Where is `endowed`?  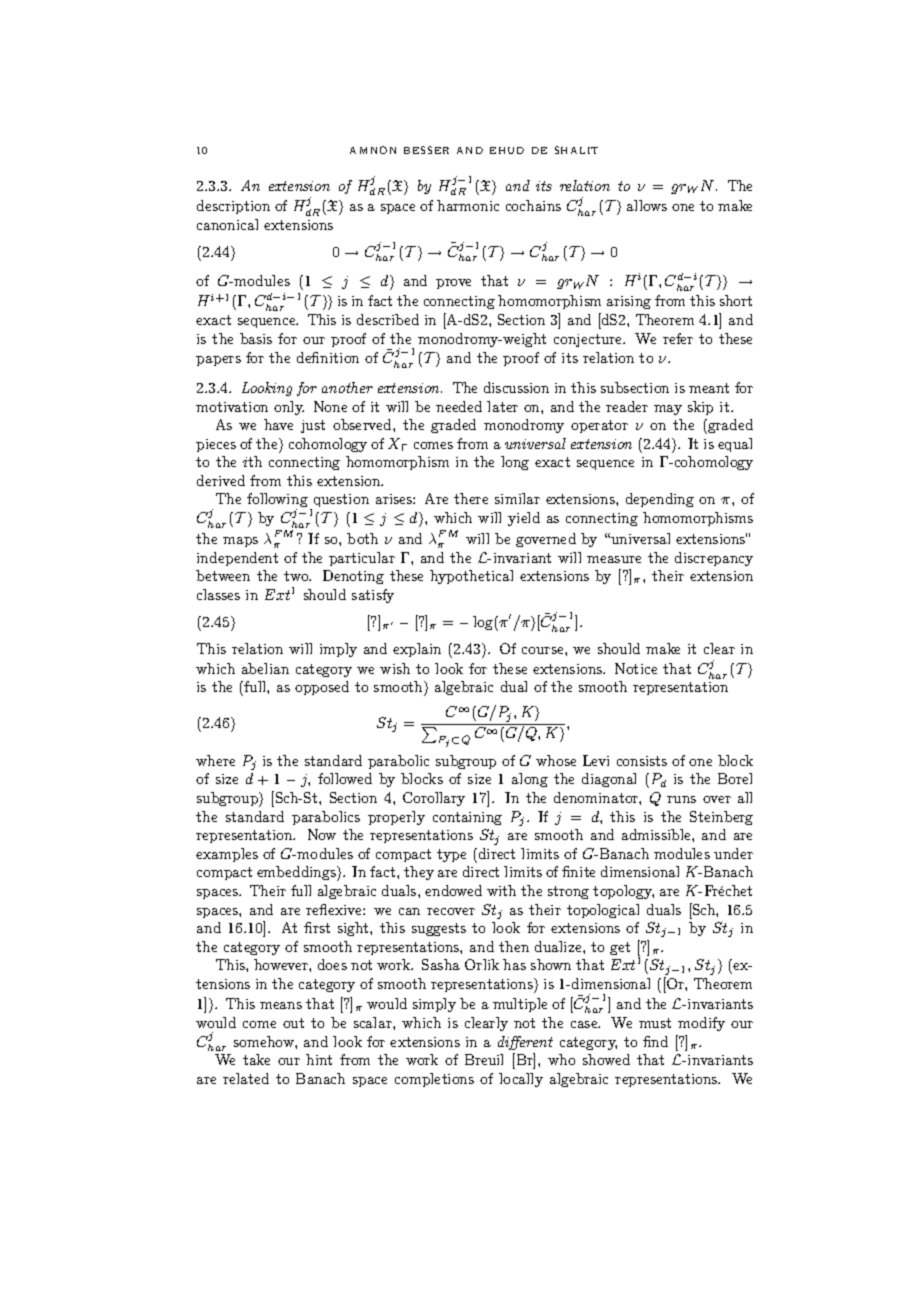 endowed is located at coordinates (453, 890).
